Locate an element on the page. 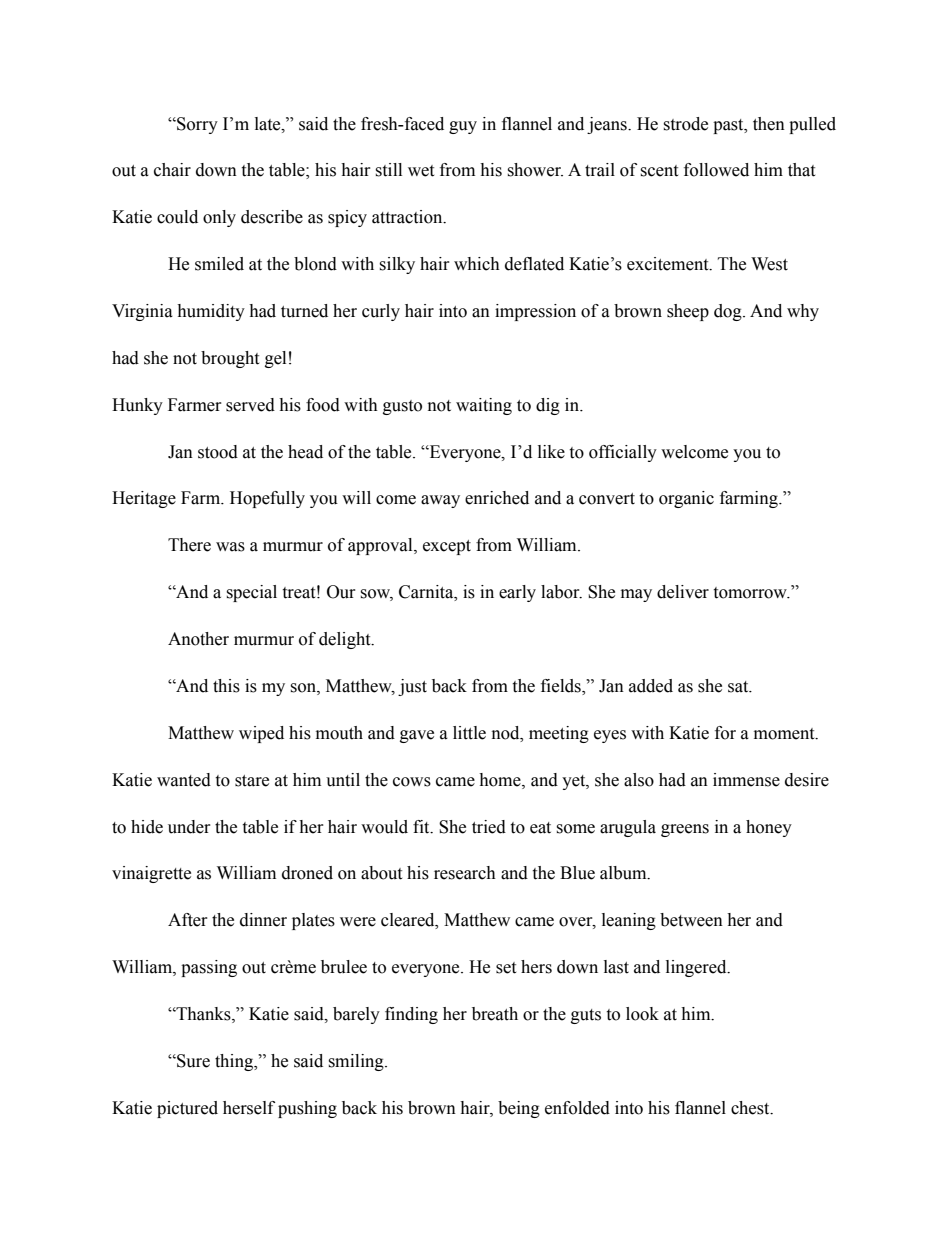 The height and width of the image is (1233, 952). guy is located at coordinates (463, 127).
